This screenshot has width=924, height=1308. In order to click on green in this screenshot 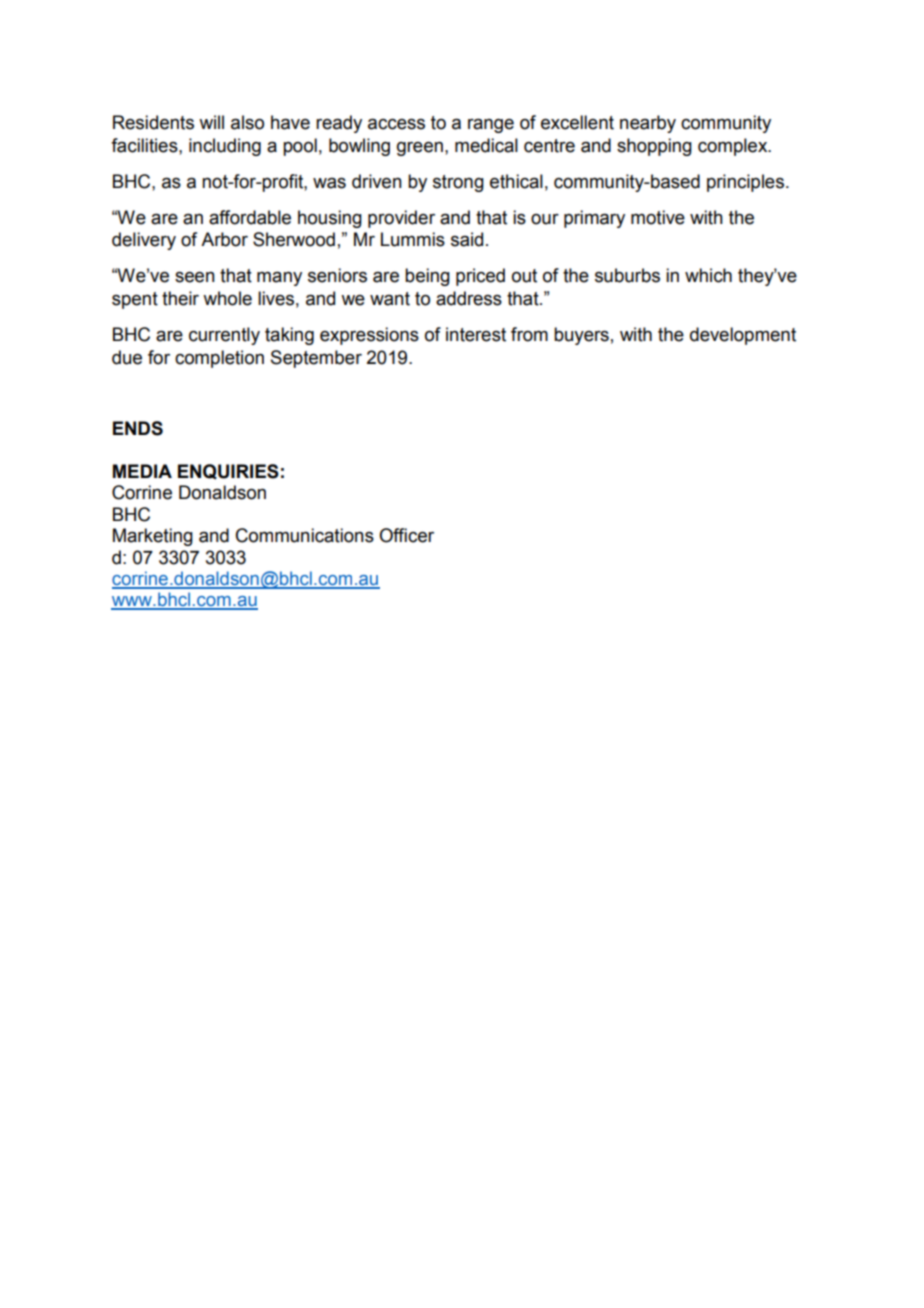, I will do `click(420, 149)`.
